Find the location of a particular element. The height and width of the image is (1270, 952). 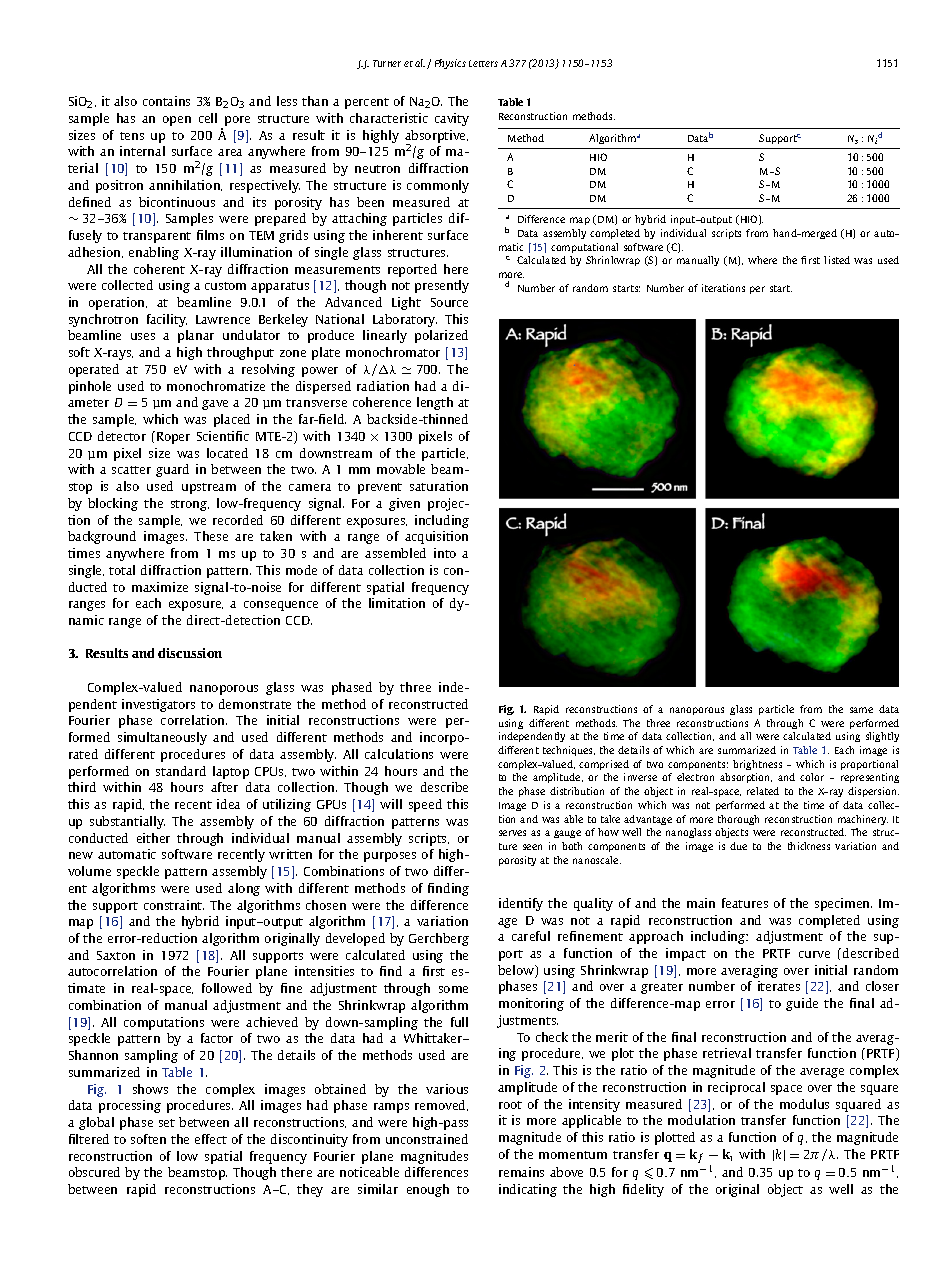

discussion is located at coordinates (190, 653).
